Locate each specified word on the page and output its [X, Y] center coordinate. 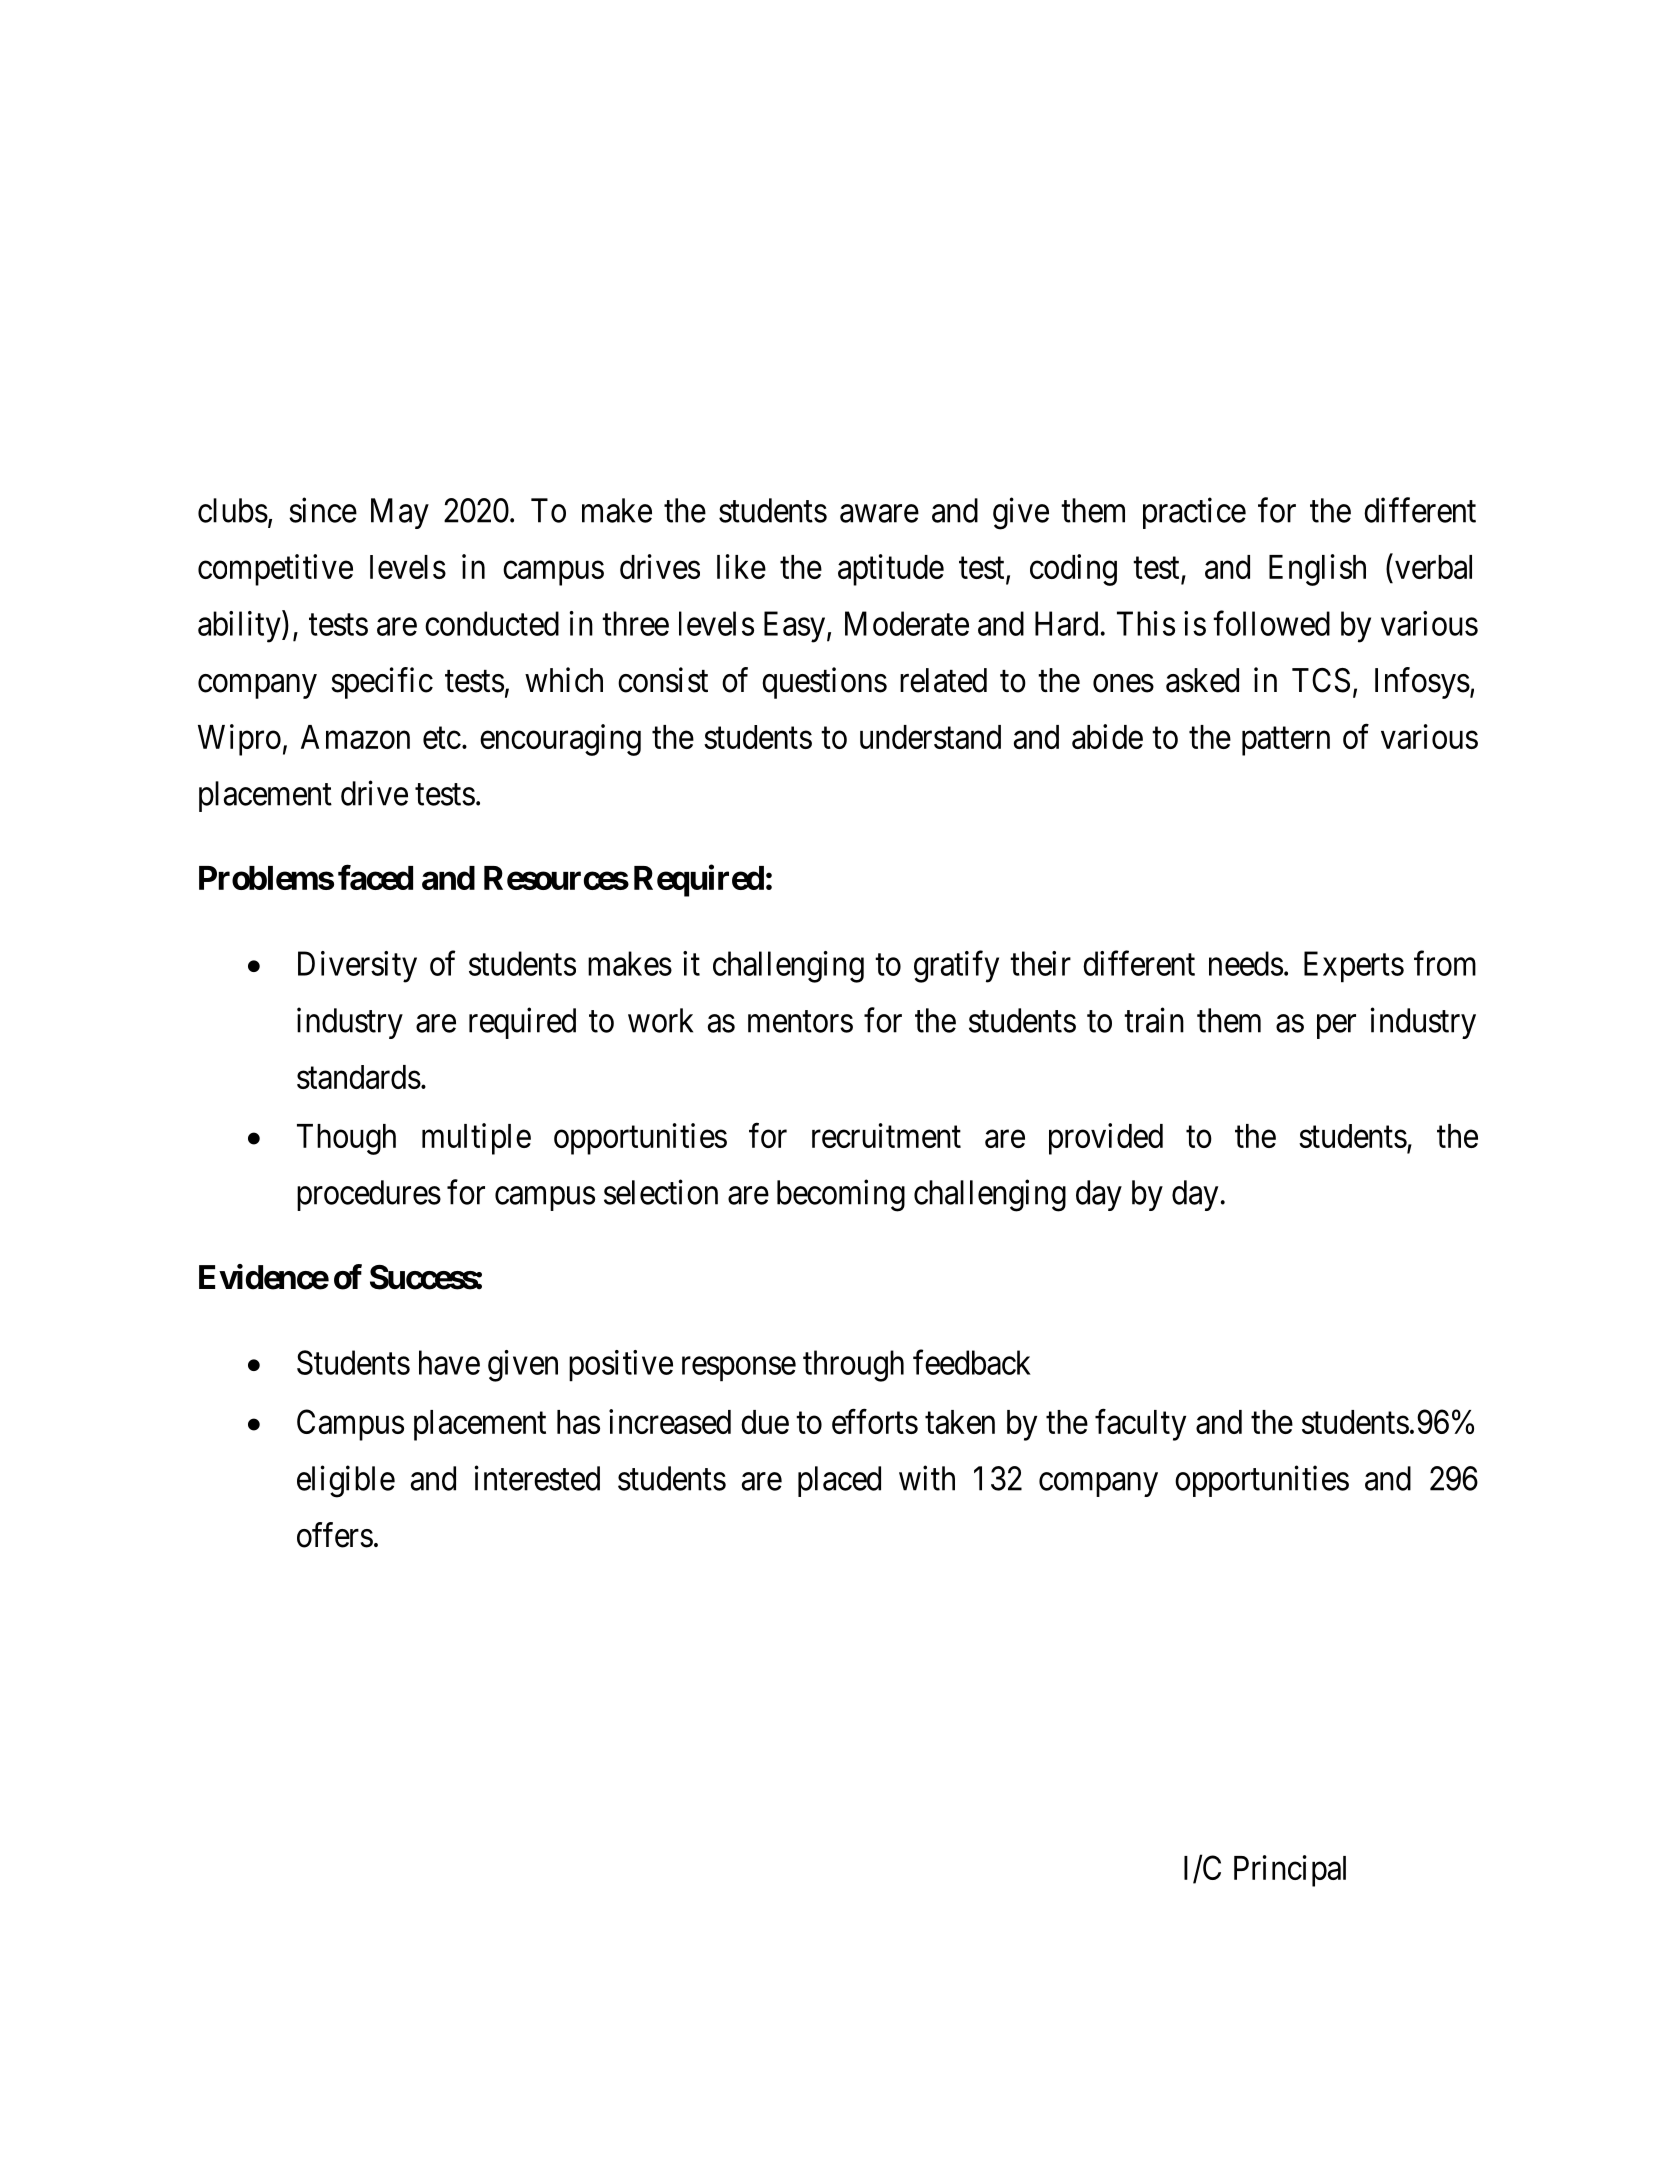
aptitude [891, 570]
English [1317, 570]
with [927, 1478]
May [400, 513]
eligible [346, 1481]
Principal [1290, 1871]
